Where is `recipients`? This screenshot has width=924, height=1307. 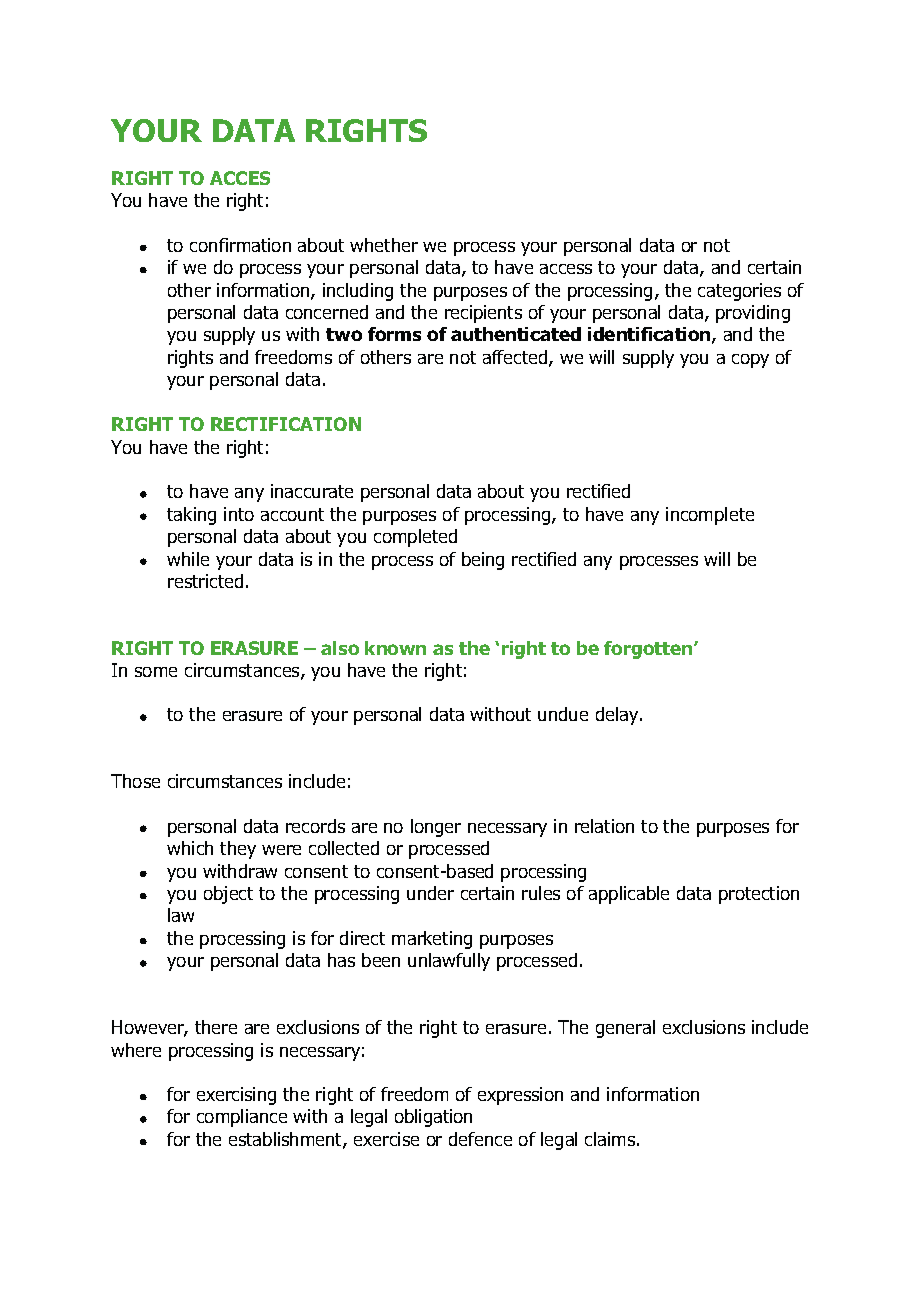 recipients is located at coordinates (483, 314).
